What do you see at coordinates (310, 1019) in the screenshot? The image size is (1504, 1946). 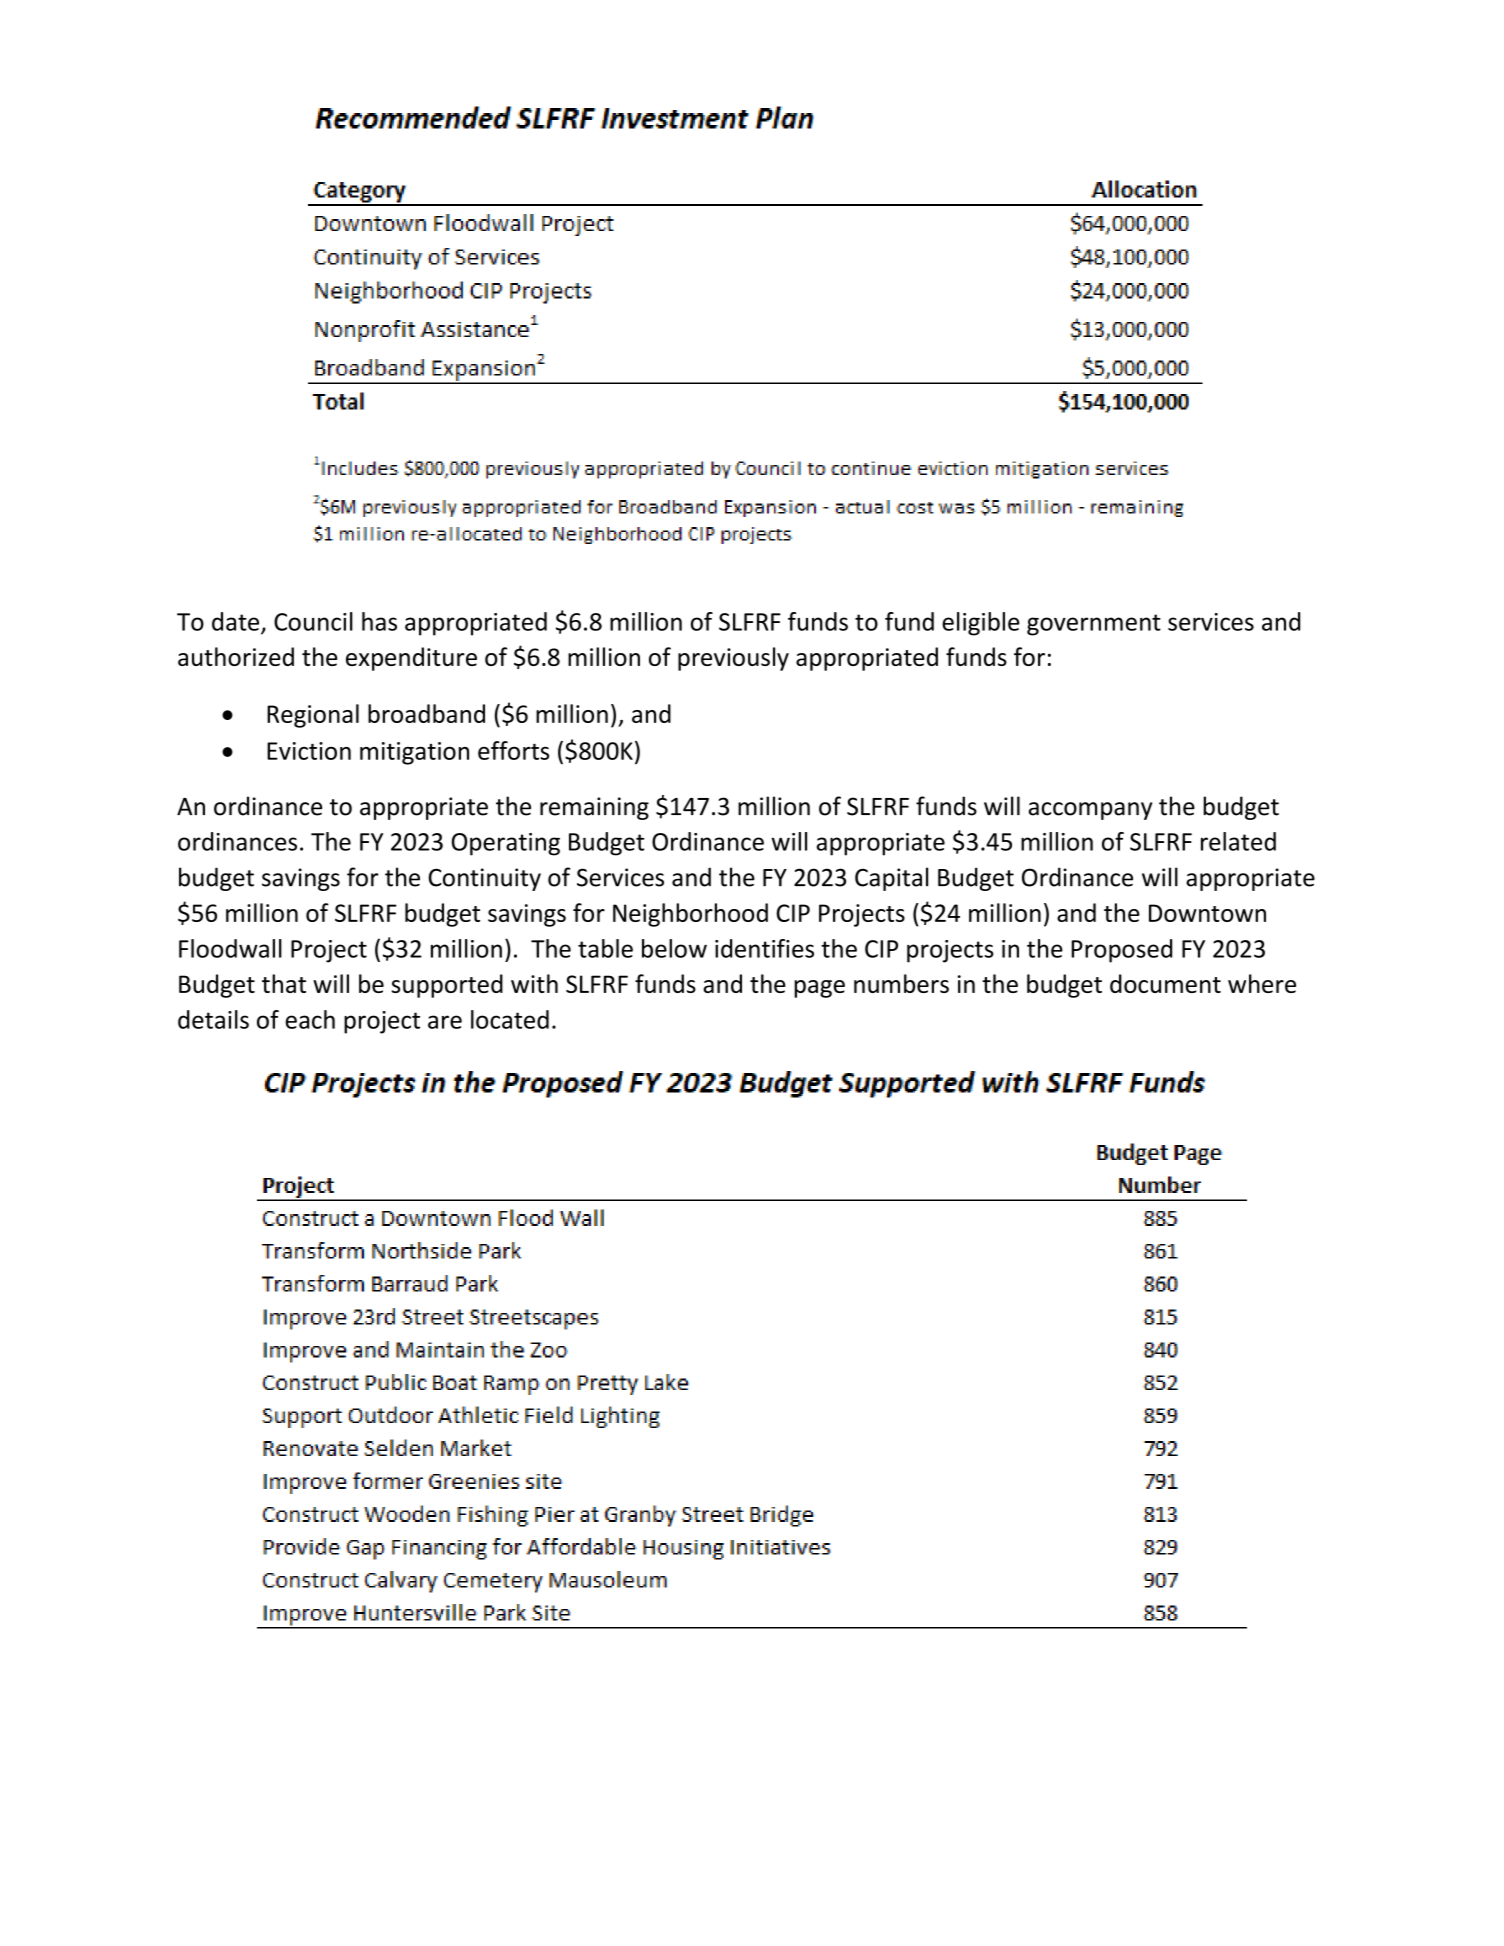 I see `each` at bounding box center [310, 1019].
